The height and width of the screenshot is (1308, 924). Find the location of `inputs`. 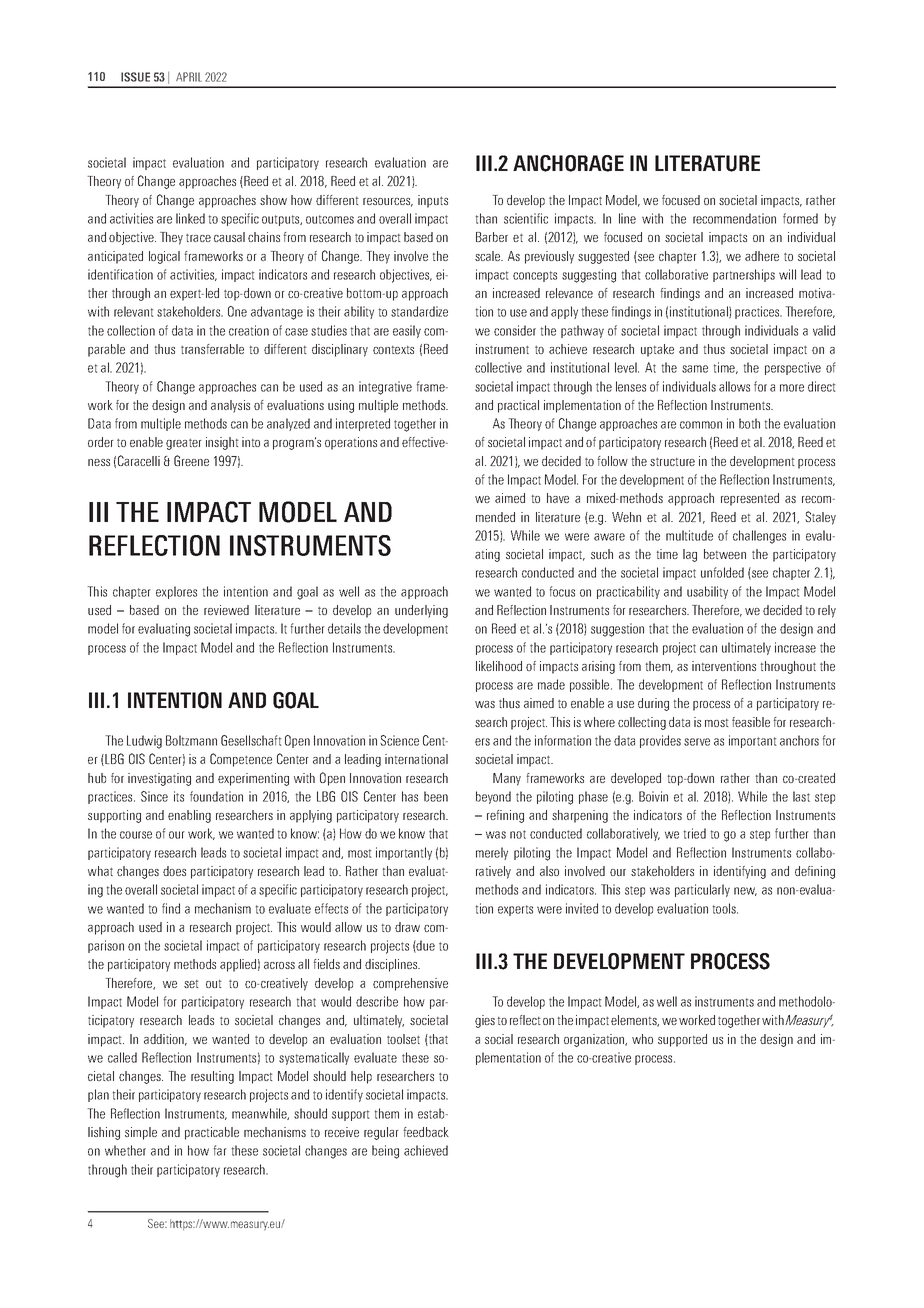

inputs is located at coordinates (433, 201).
